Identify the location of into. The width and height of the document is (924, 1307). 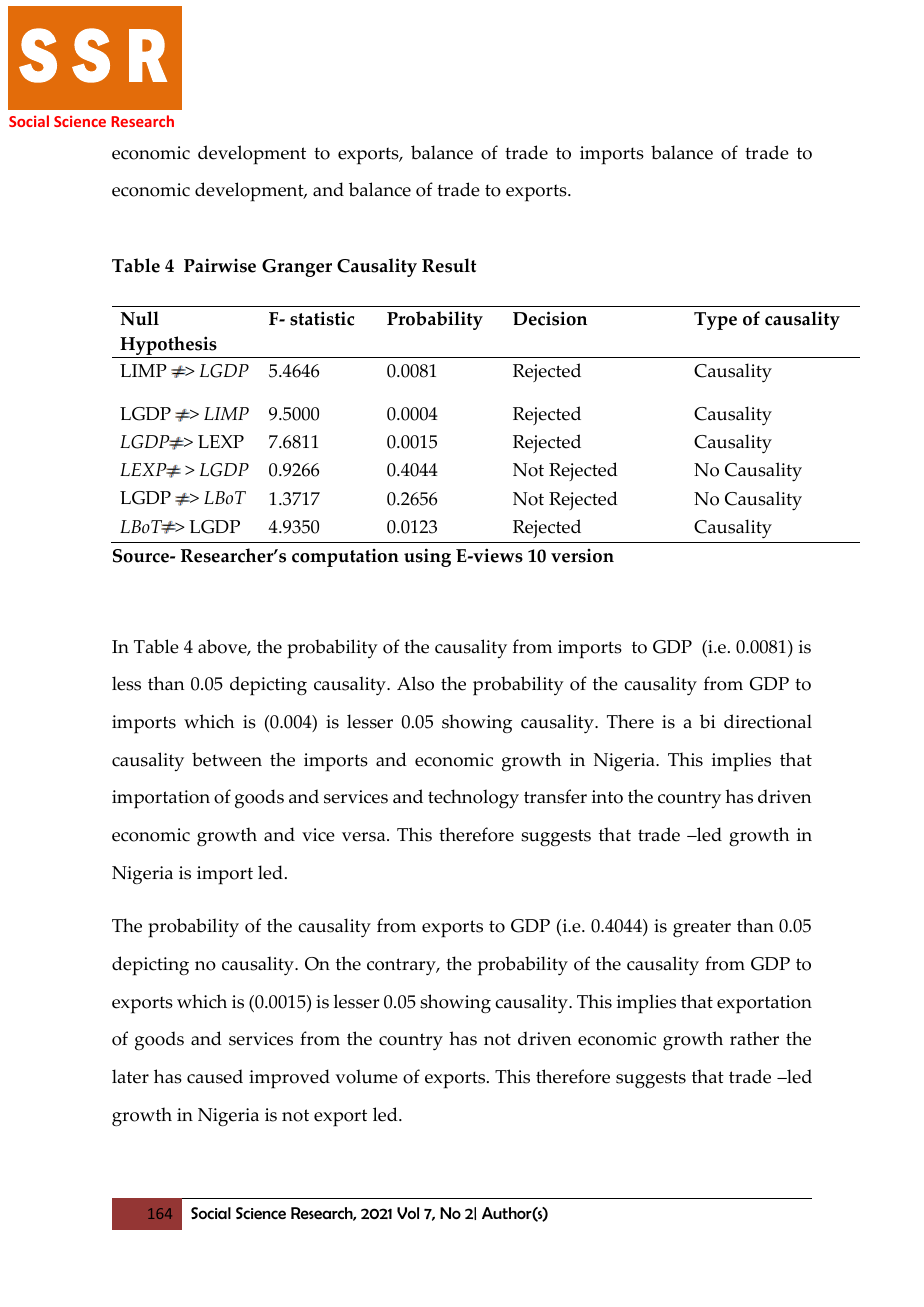
(607, 797).
